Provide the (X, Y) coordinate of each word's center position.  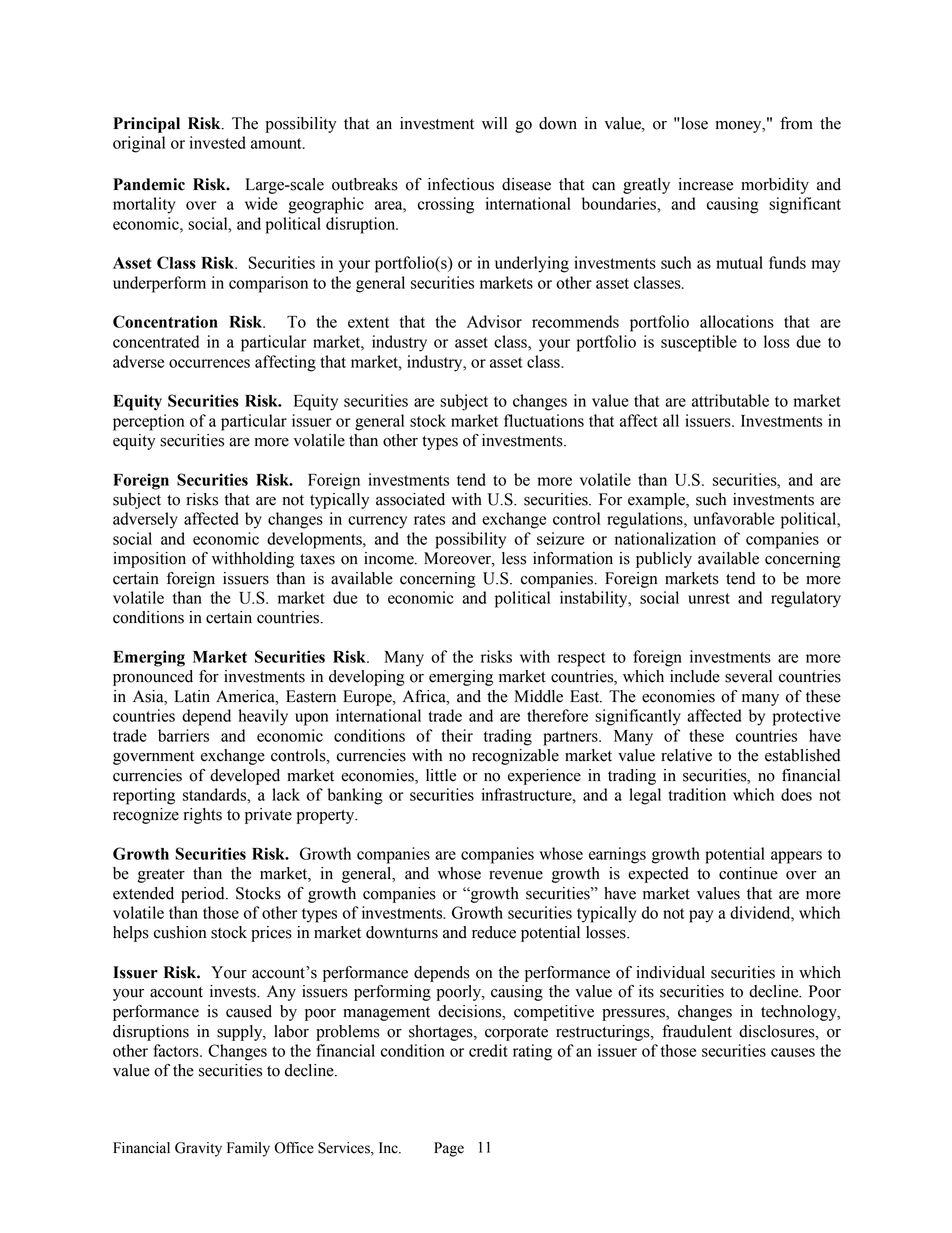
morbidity (775, 186)
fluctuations (544, 420)
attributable (730, 400)
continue (748, 873)
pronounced (153, 678)
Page (449, 1149)
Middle (538, 696)
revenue (516, 875)
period (204, 895)
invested (218, 142)
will (494, 123)
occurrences (209, 363)
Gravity (198, 1149)
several (748, 676)
